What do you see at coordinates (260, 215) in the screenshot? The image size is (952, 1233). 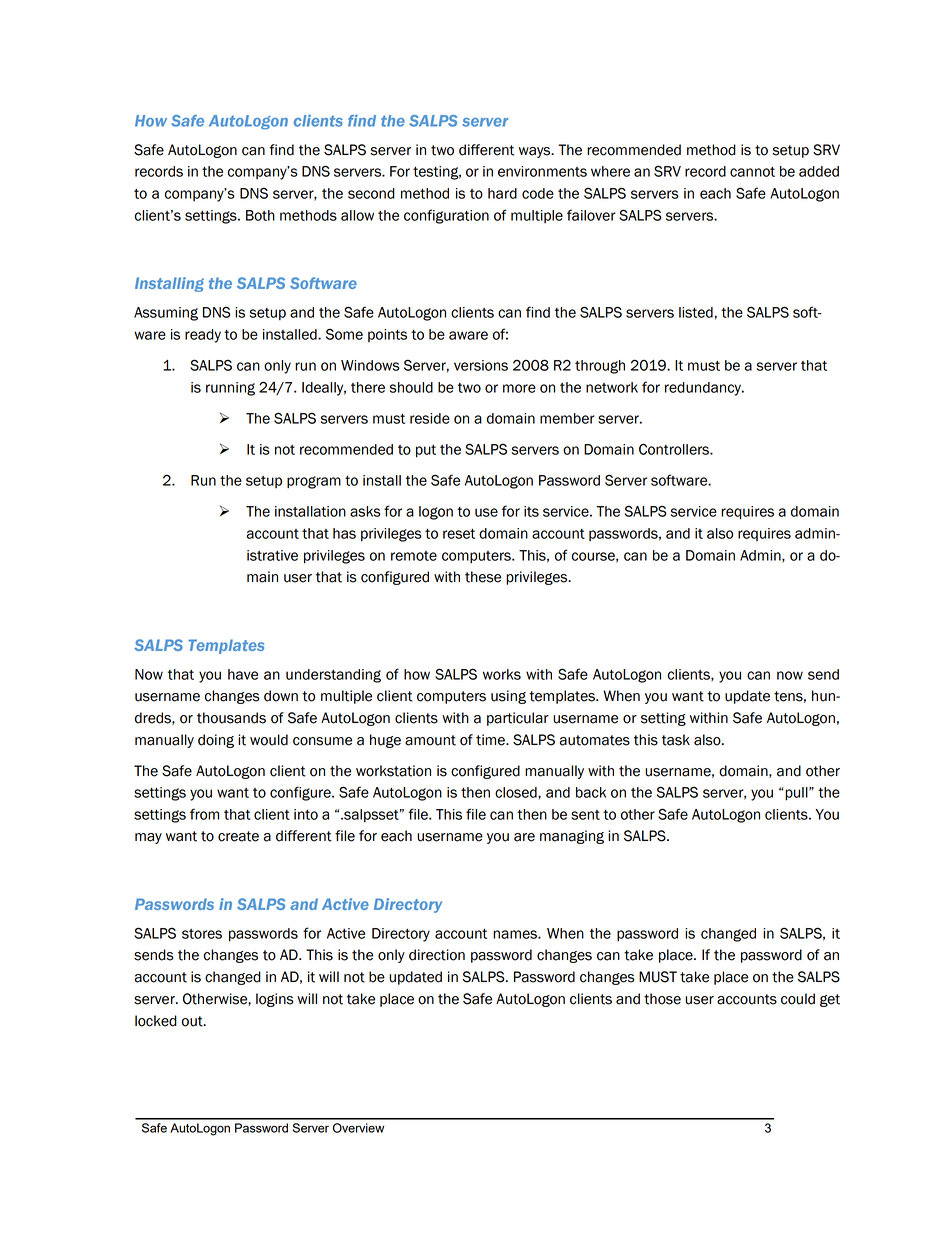 I see `Both` at bounding box center [260, 215].
